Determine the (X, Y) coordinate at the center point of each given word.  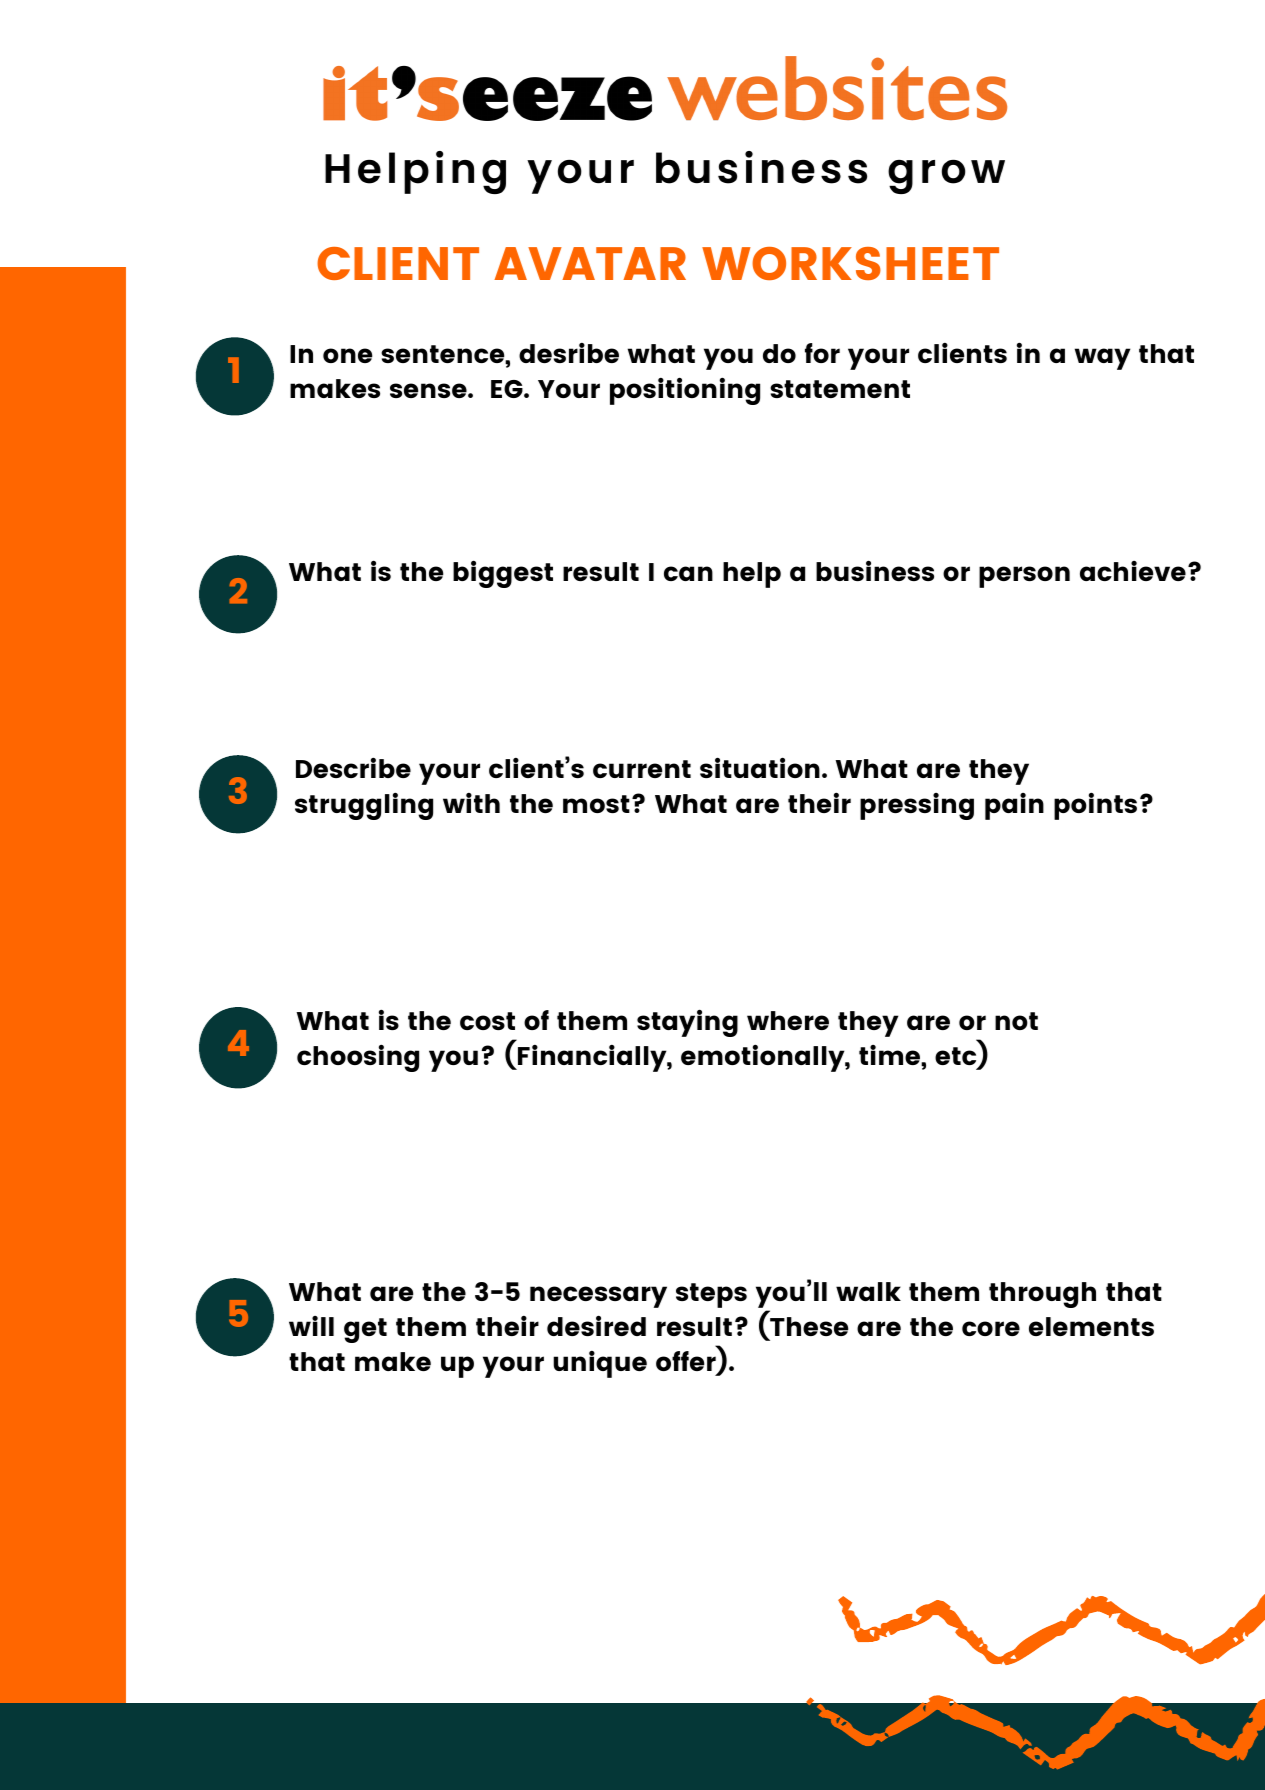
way (1102, 359)
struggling (364, 806)
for (822, 353)
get (365, 1330)
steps (711, 1295)
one (347, 355)
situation (760, 767)
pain (1014, 806)
